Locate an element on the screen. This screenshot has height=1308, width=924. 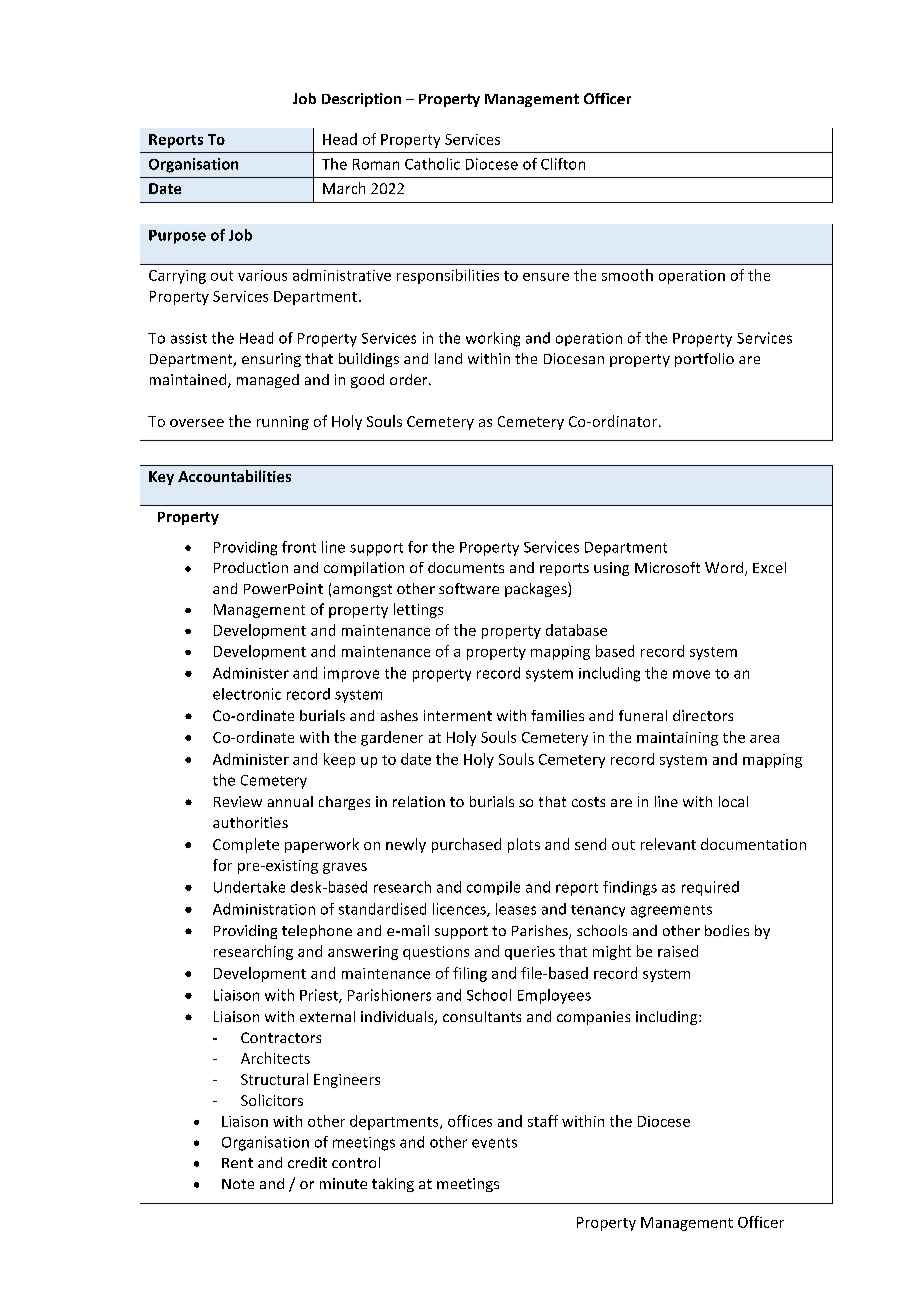
staff is located at coordinates (543, 1121).
